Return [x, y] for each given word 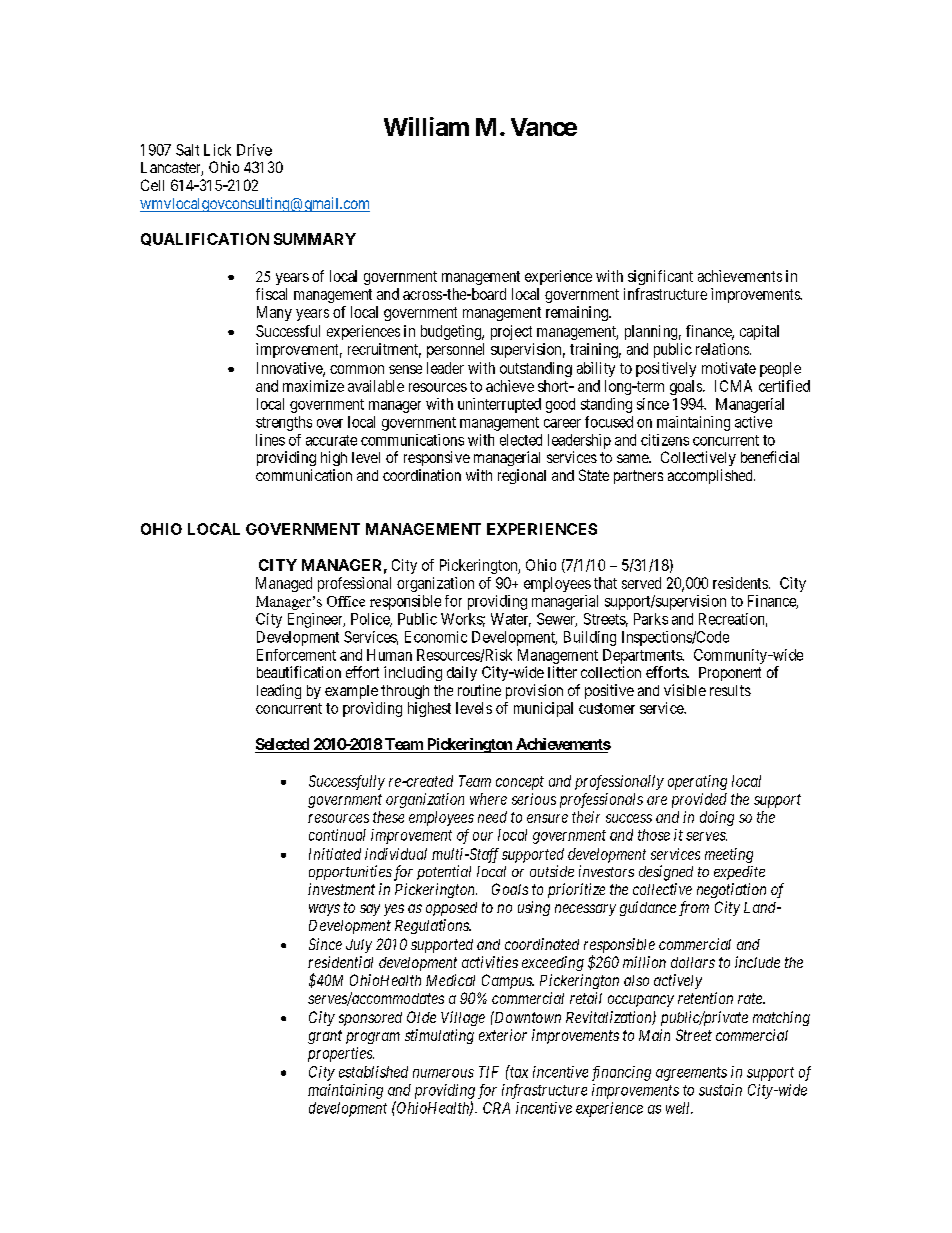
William [426, 126]
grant [325, 1037]
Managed [284, 584]
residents [740, 583]
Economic [436, 637]
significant [660, 277]
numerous [443, 1073]
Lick [217, 150]
